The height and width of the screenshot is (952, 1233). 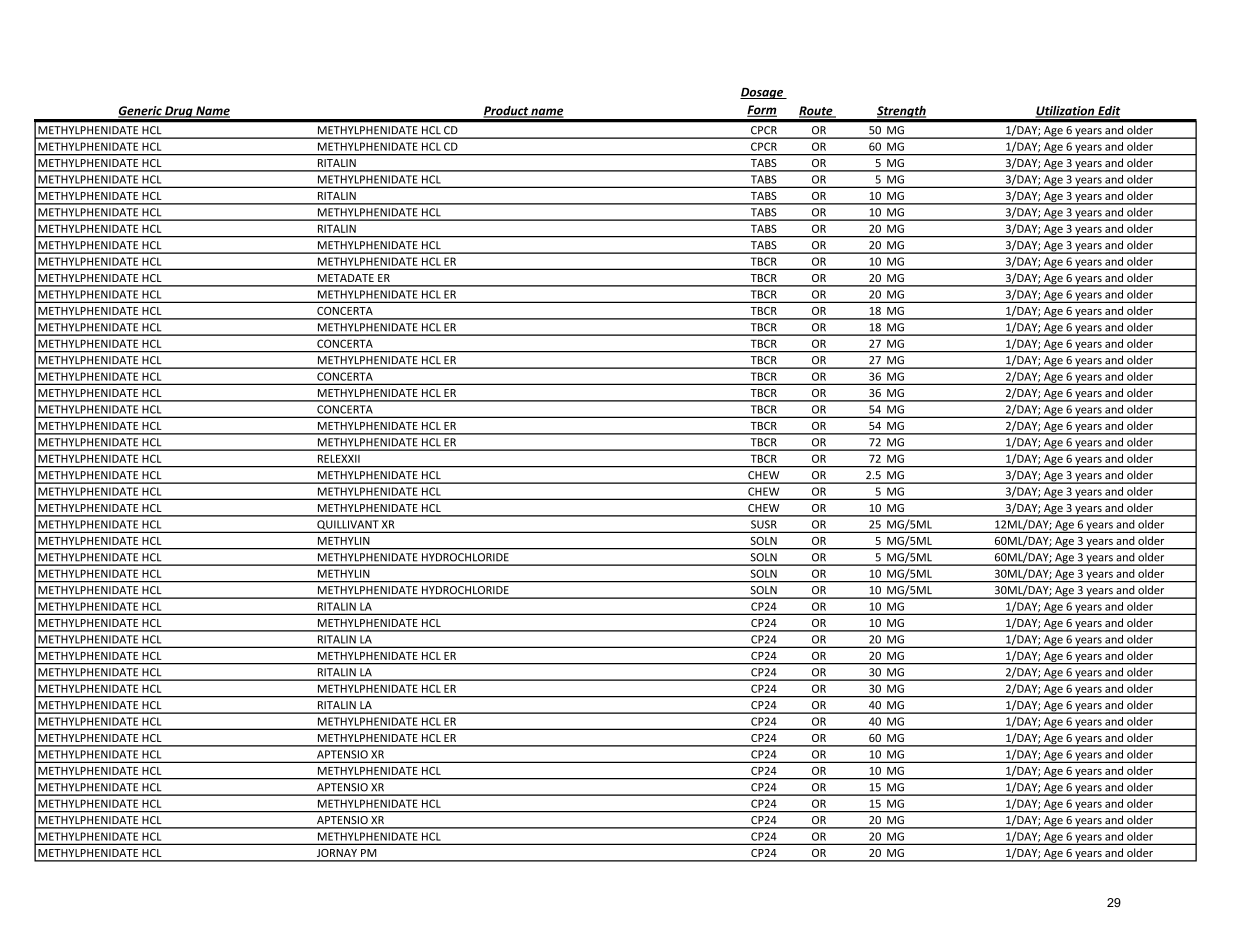 What do you see at coordinates (141, 112) in the screenshot?
I see `Generic` at bounding box center [141, 112].
